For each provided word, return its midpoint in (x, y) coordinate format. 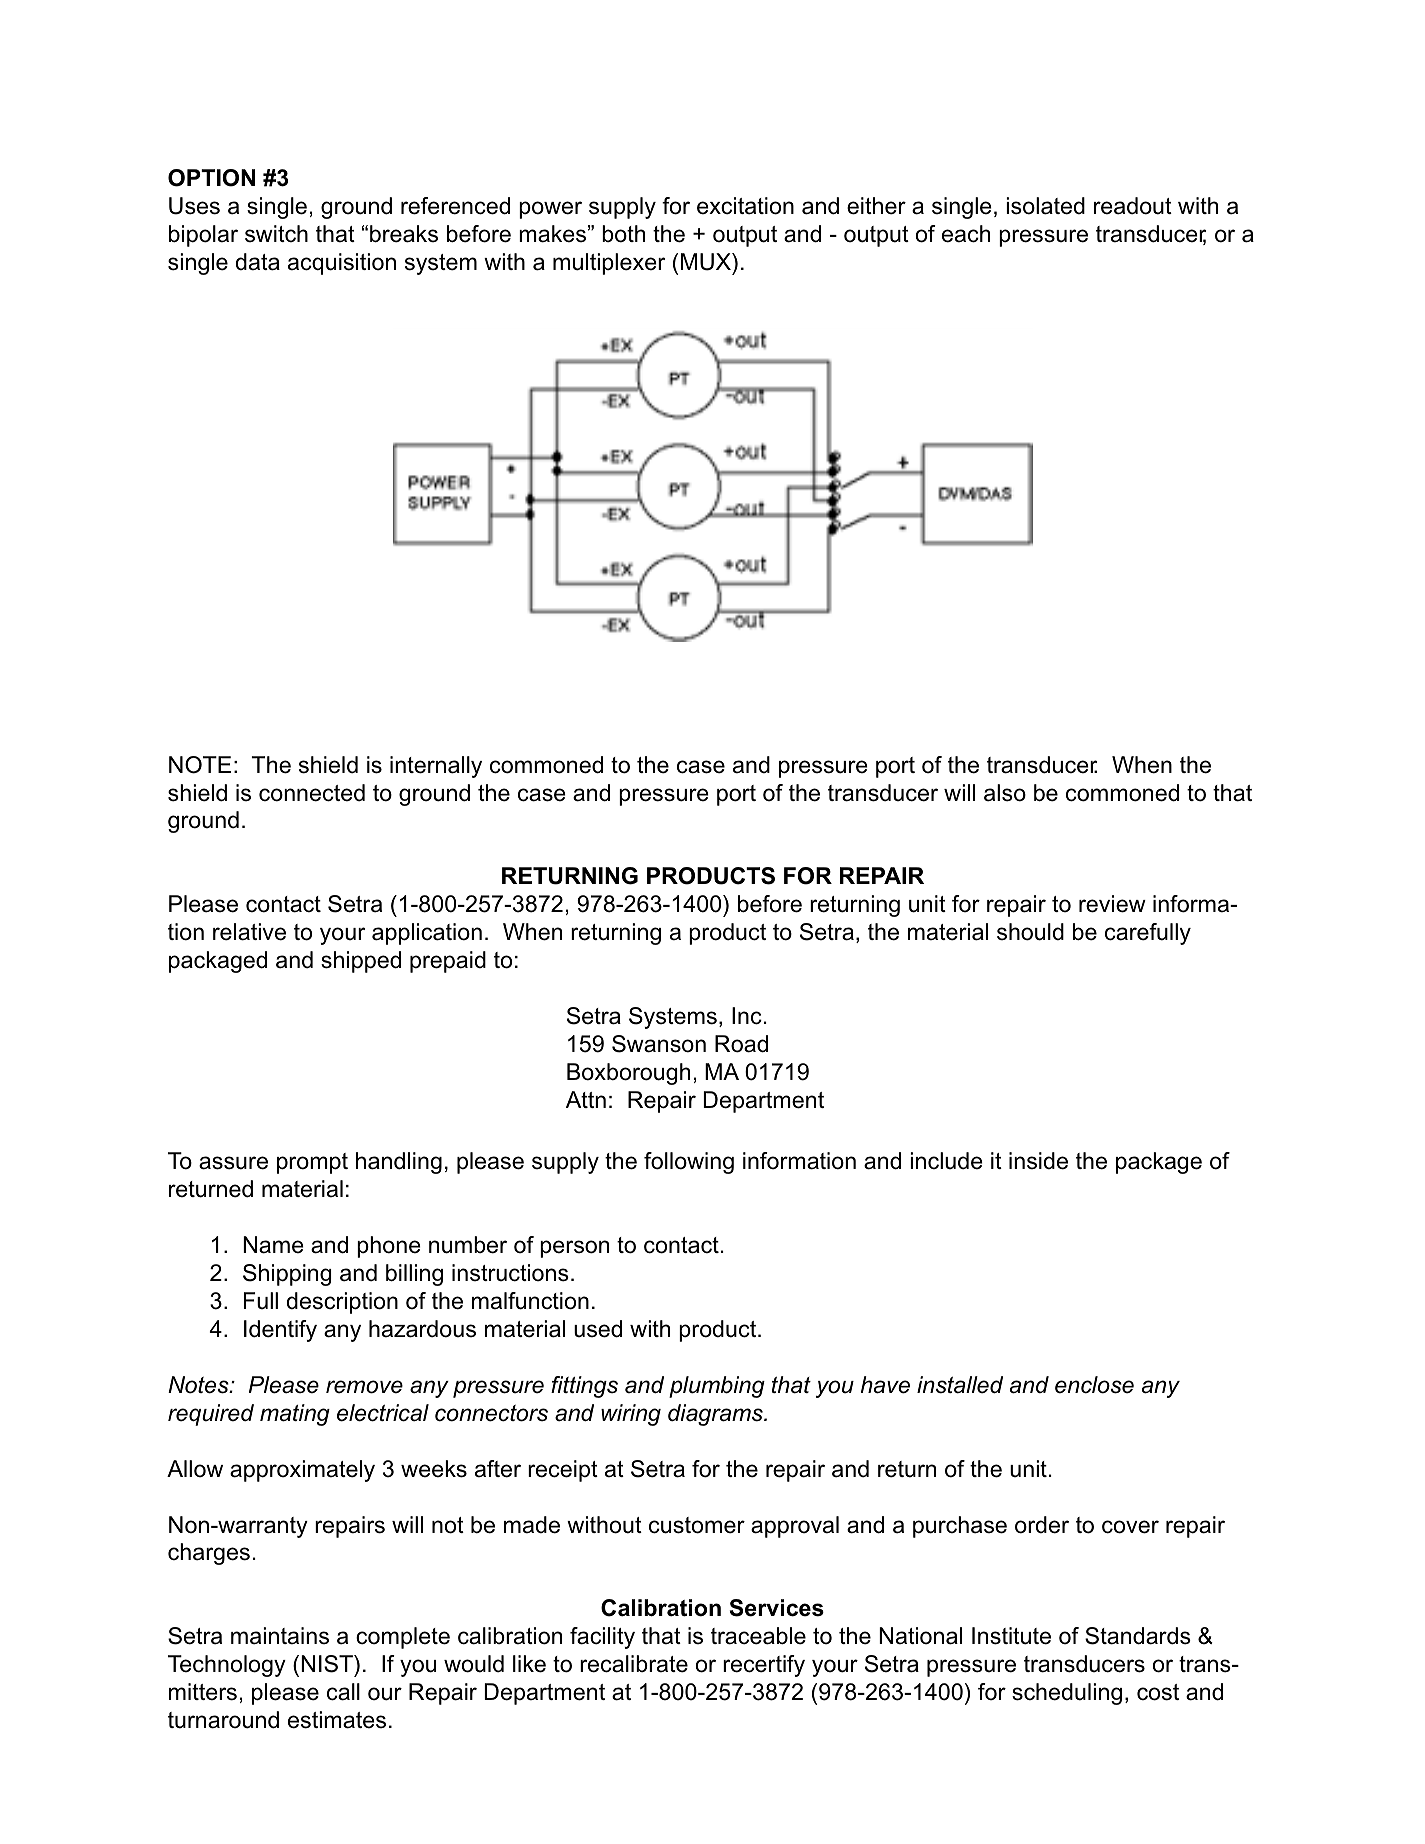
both (623, 234)
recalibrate (634, 1664)
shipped (361, 962)
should (1030, 932)
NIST (328, 1664)
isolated (1045, 206)
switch (276, 234)
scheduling (1067, 1694)
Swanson (659, 1044)
